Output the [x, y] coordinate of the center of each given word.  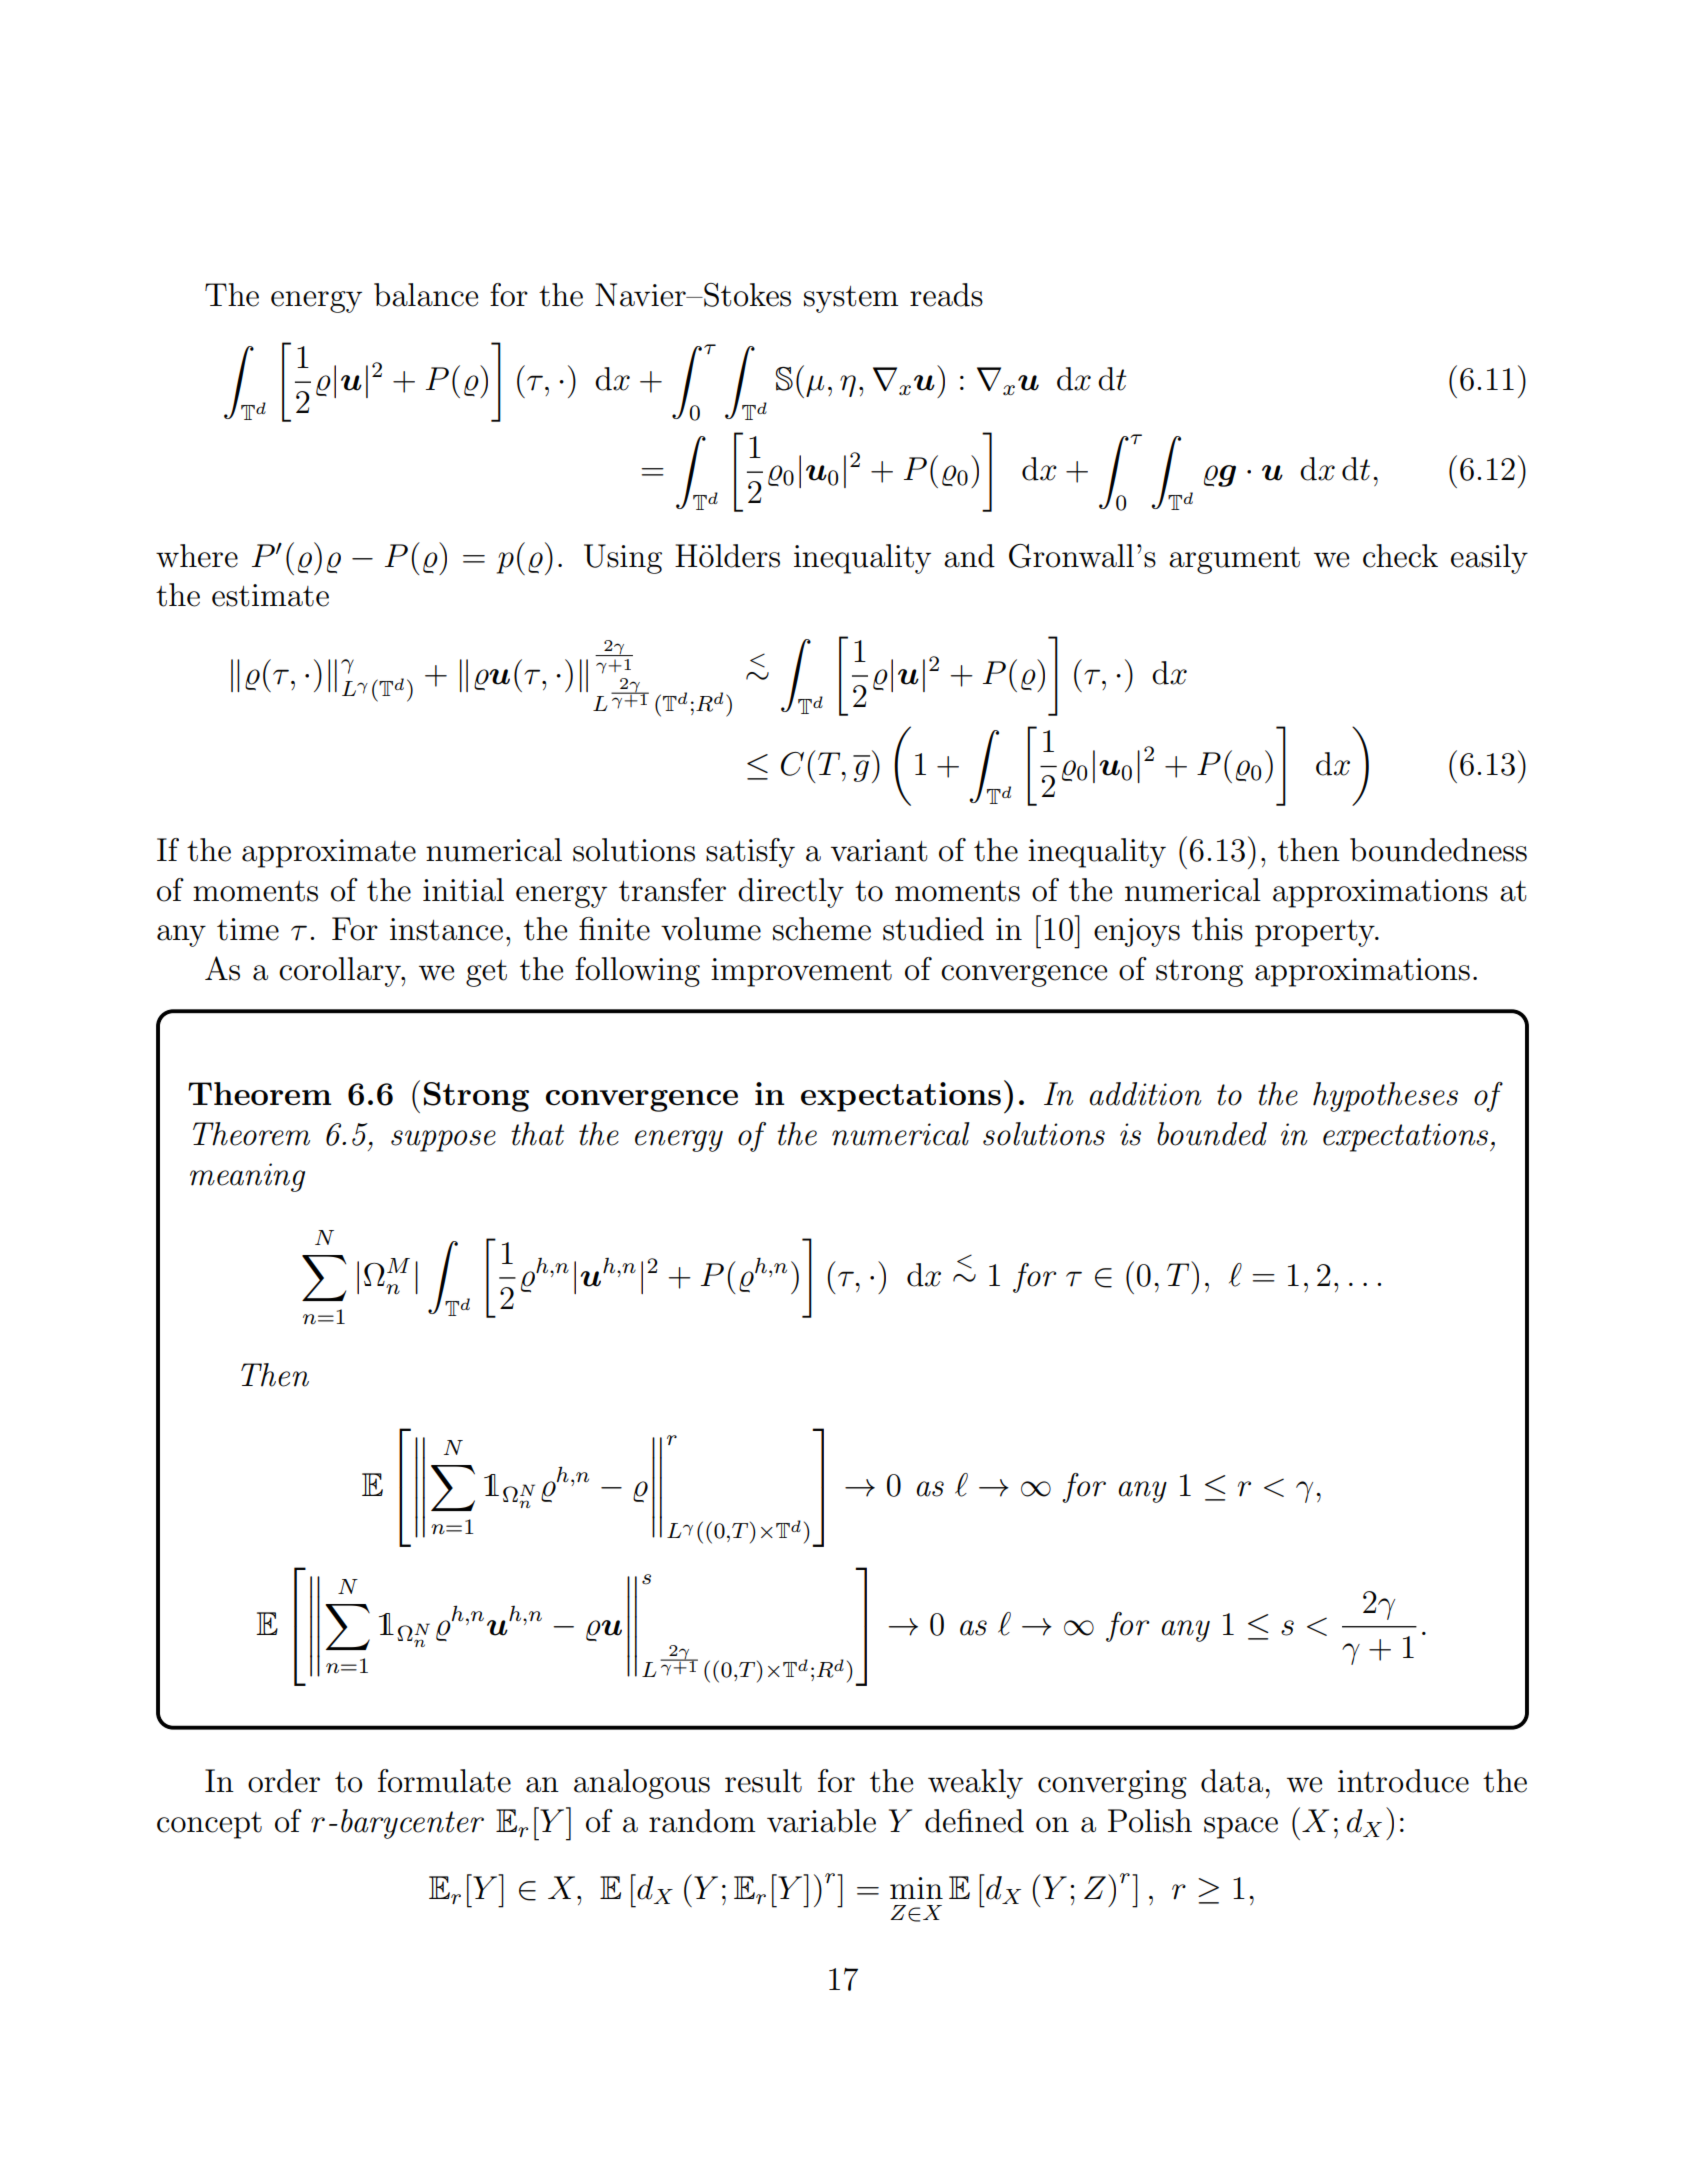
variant [879, 850]
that [537, 1134]
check [1400, 556]
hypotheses [1385, 1097]
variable [821, 1821]
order [284, 1781]
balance [426, 295]
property [1316, 933]
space [1241, 1828]
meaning [247, 1177]
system [851, 299]
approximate [329, 853]
